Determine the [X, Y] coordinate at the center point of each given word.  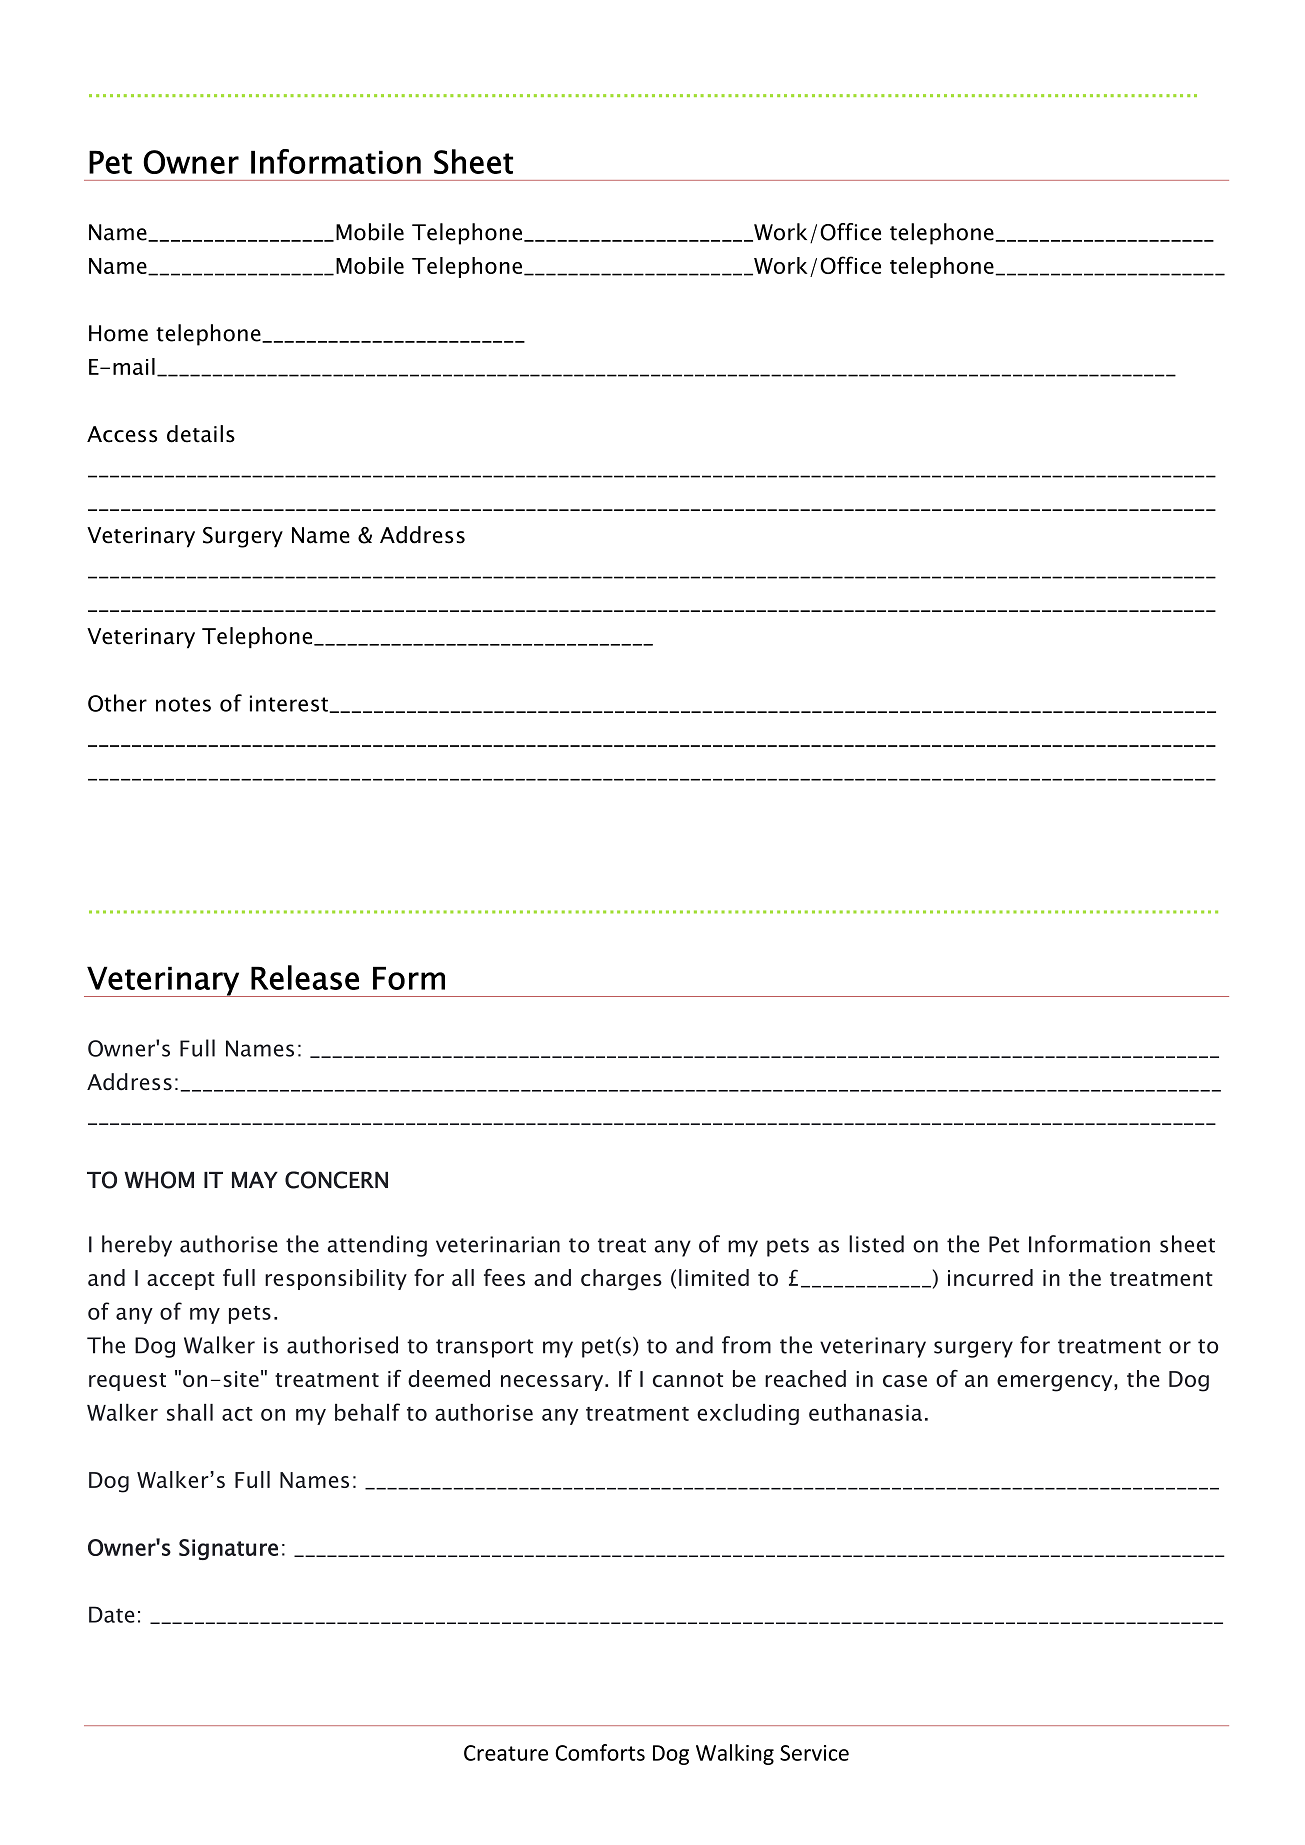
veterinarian [498, 1244]
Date [112, 1614]
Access [122, 434]
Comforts [600, 1752]
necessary [553, 1383]
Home [118, 333]
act [237, 1414]
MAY [255, 1180]
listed [876, 1244]
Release [305, 977]
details [201, 434]
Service [814, 1753]
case [905, 1381]
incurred [990, 1277]
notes [183, 704]
